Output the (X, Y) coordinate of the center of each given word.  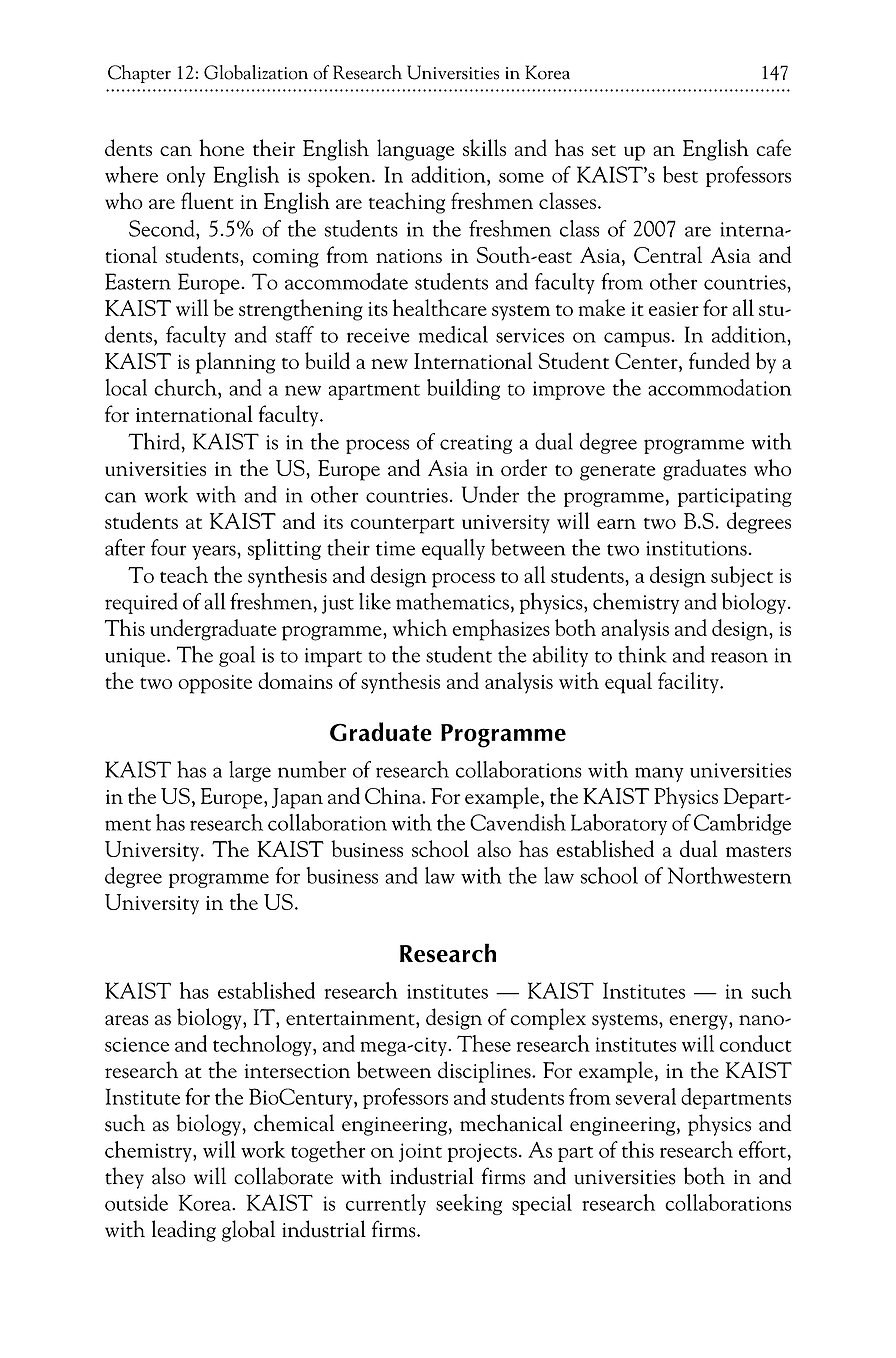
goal (237, 656)
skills (484, 147)
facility (689, 683)
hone (221, 147)
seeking (469, 1204)
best (680, 174)
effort (762, 1149)
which (420, 627)
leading (184, 1231)
